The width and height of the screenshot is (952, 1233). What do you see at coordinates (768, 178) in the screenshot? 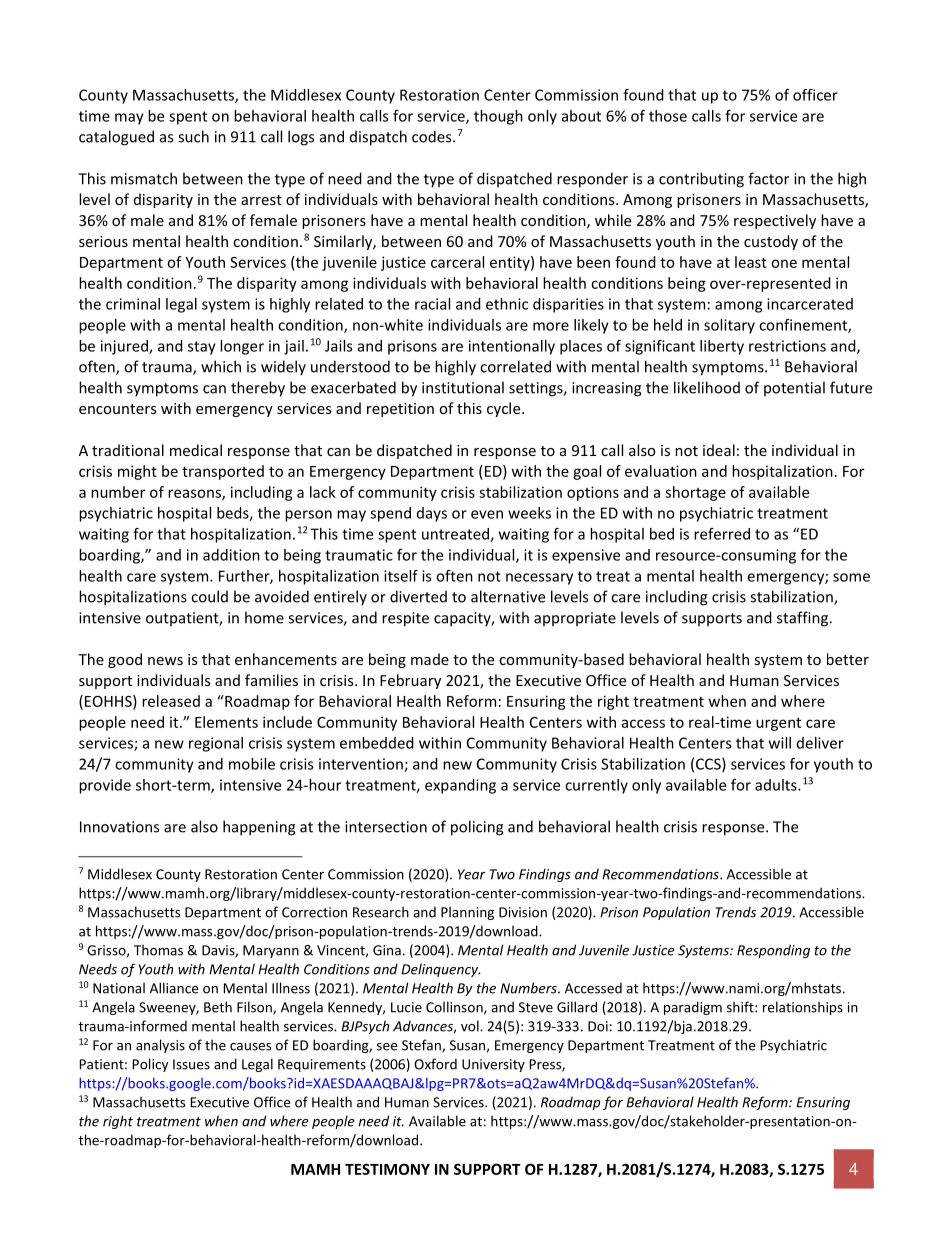
I see `factor` at bounding box center [768, 178].
